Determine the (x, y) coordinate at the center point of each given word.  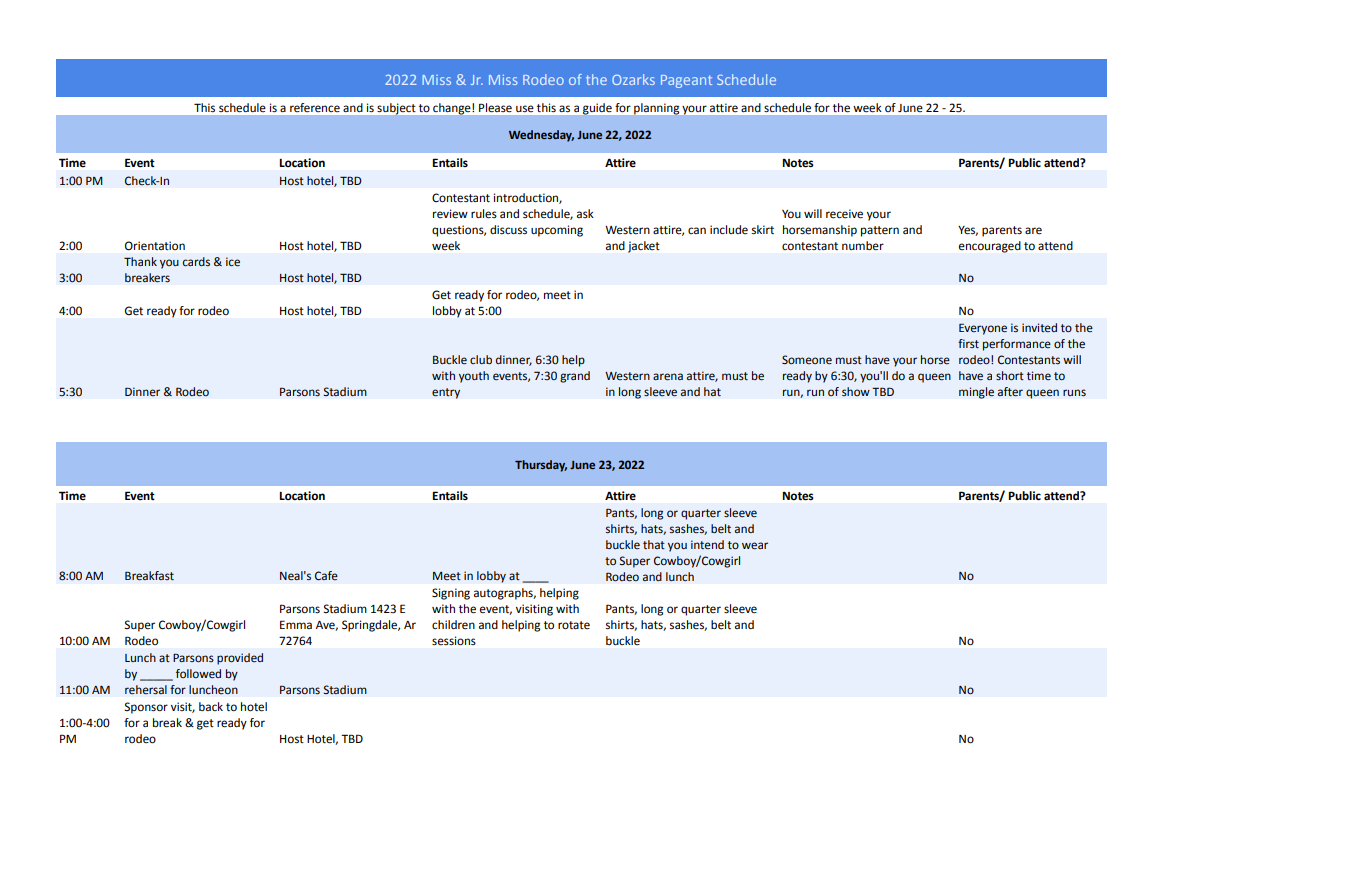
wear (755, 546)
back (211, 706)
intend (707, 544)
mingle (976, 393)
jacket (644, 247)
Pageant (686, 81)
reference (315, 108)
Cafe (326, 576)
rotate (574, 625)
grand (575, 377)
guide (597, 109)
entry (446, 393)
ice (233, 262)
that (654, 544)
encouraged (990, 247)
